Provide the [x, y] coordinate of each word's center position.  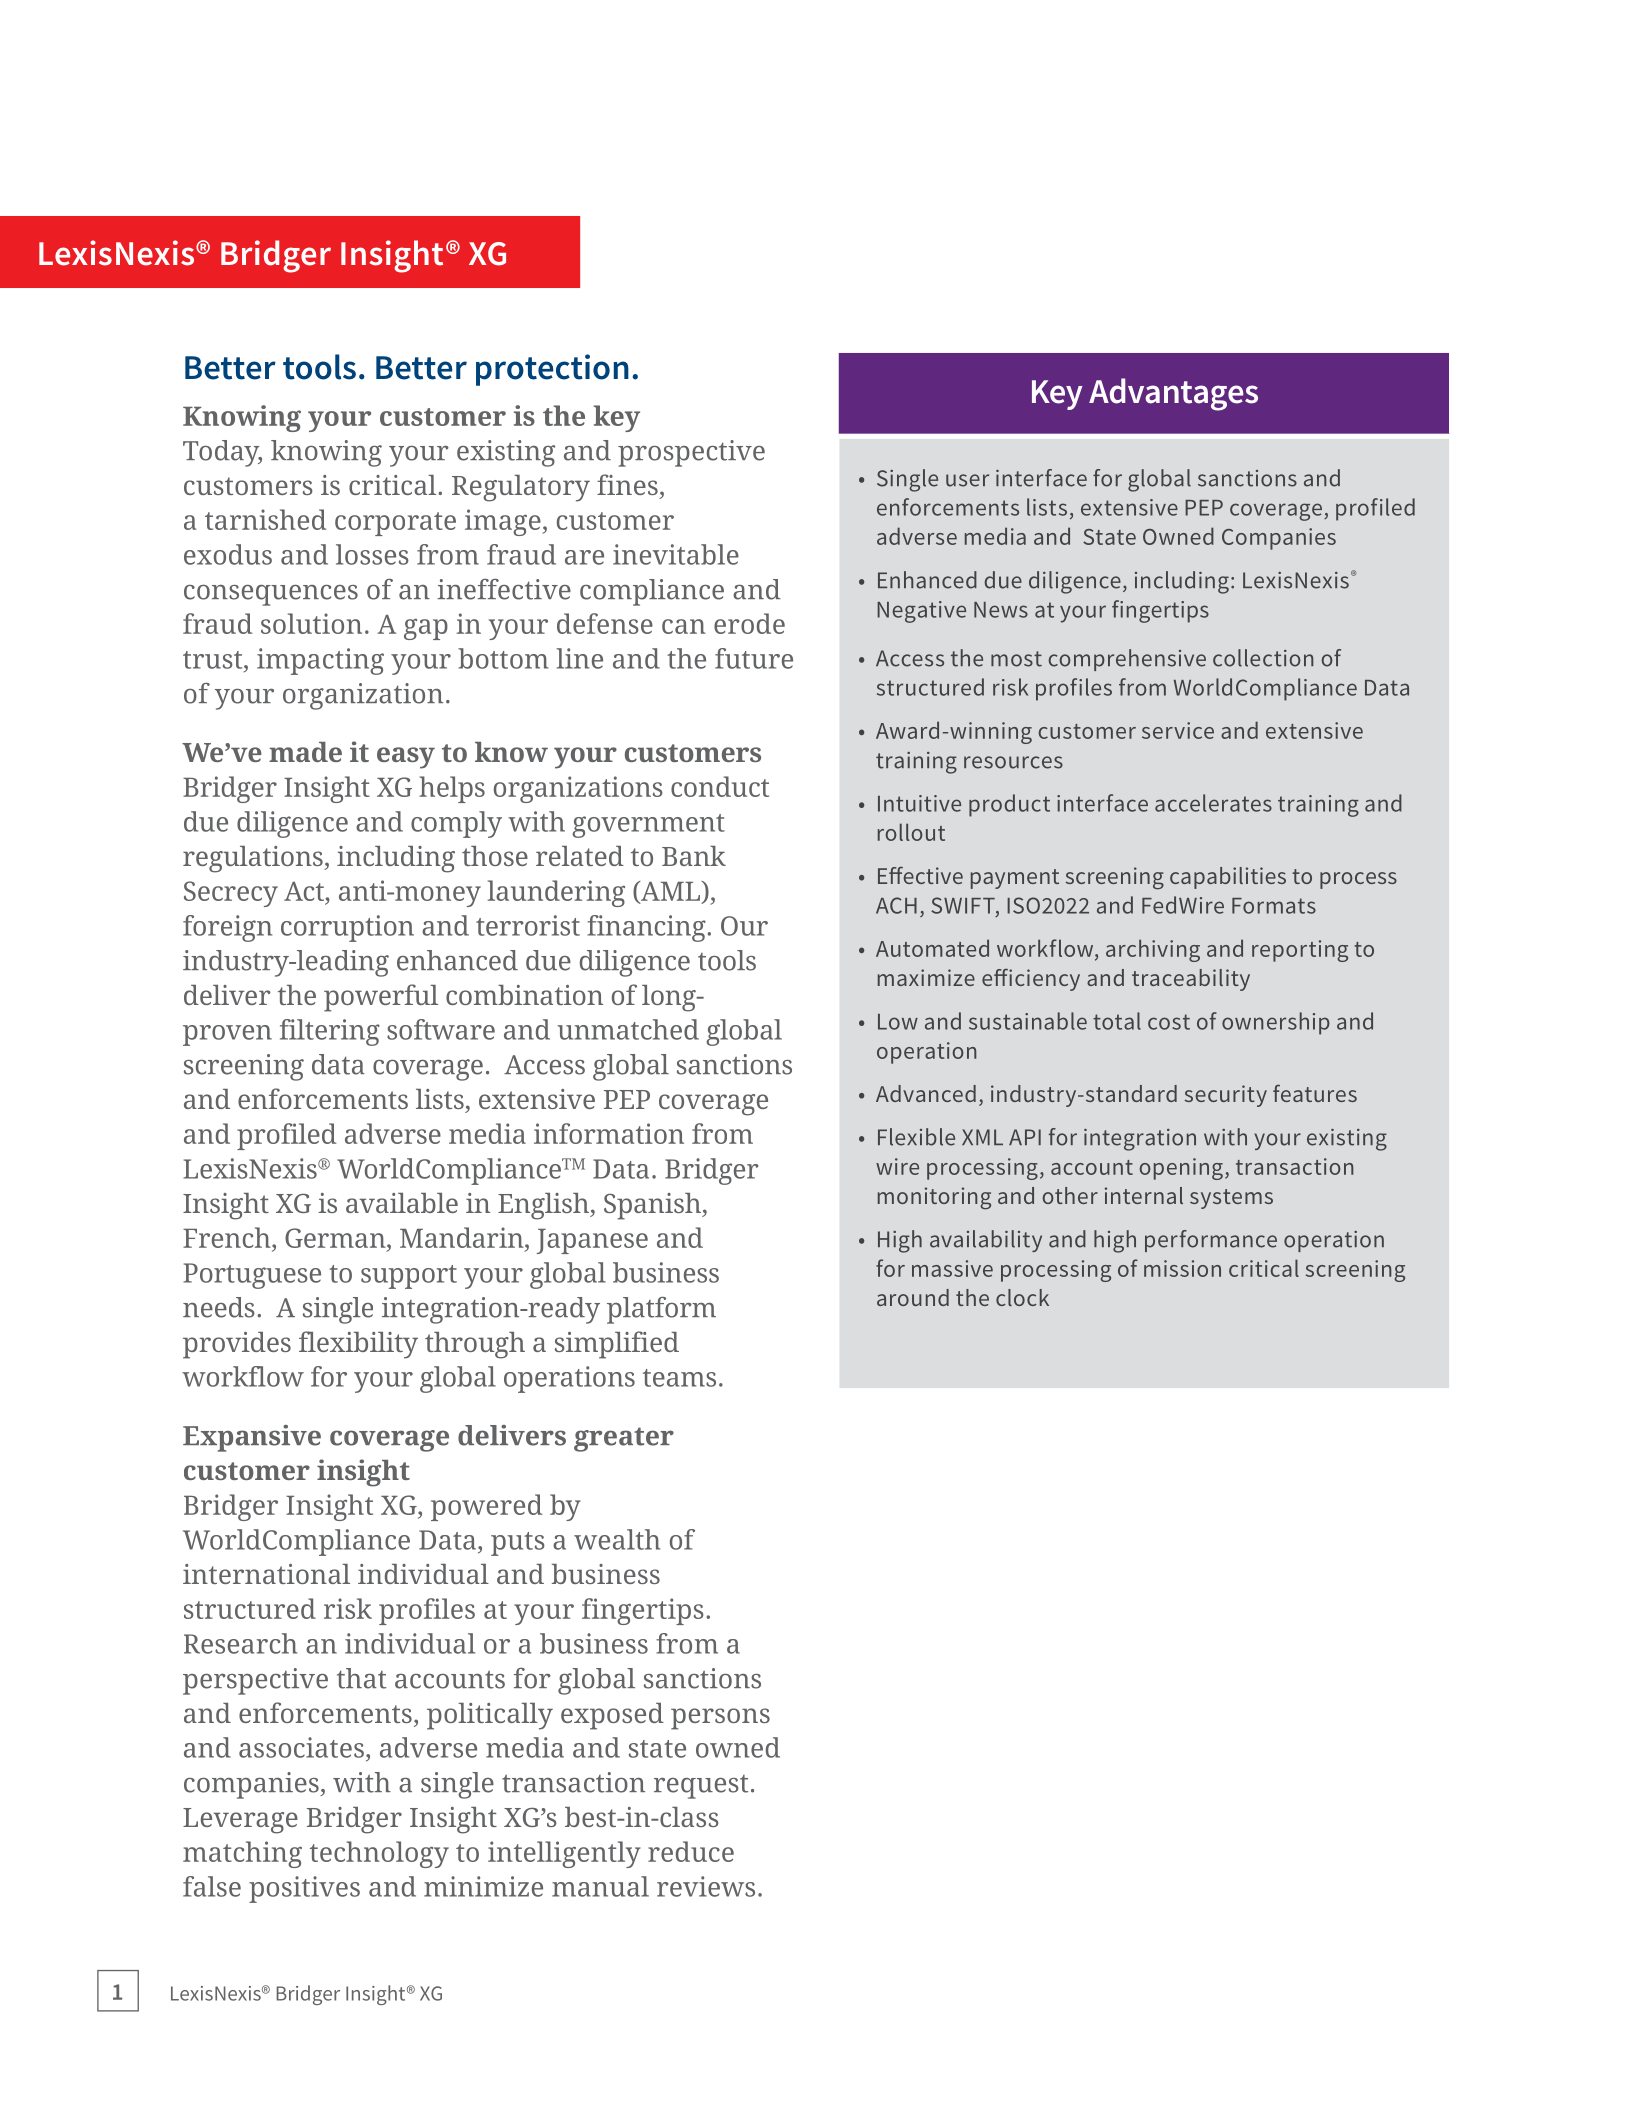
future [754, 658]
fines [627, 484]
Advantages [1173, 394]
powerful [381, 998]
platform [661, 1310]
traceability [1191, 980]
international [266, 1574]
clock [1022, 1297]
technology [379, 1854]
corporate [395, 524]
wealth [617, 1539]
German [336, 1238]
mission [1182, 1268]
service [1178, 730]
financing [646, 928]
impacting [320, 661]
